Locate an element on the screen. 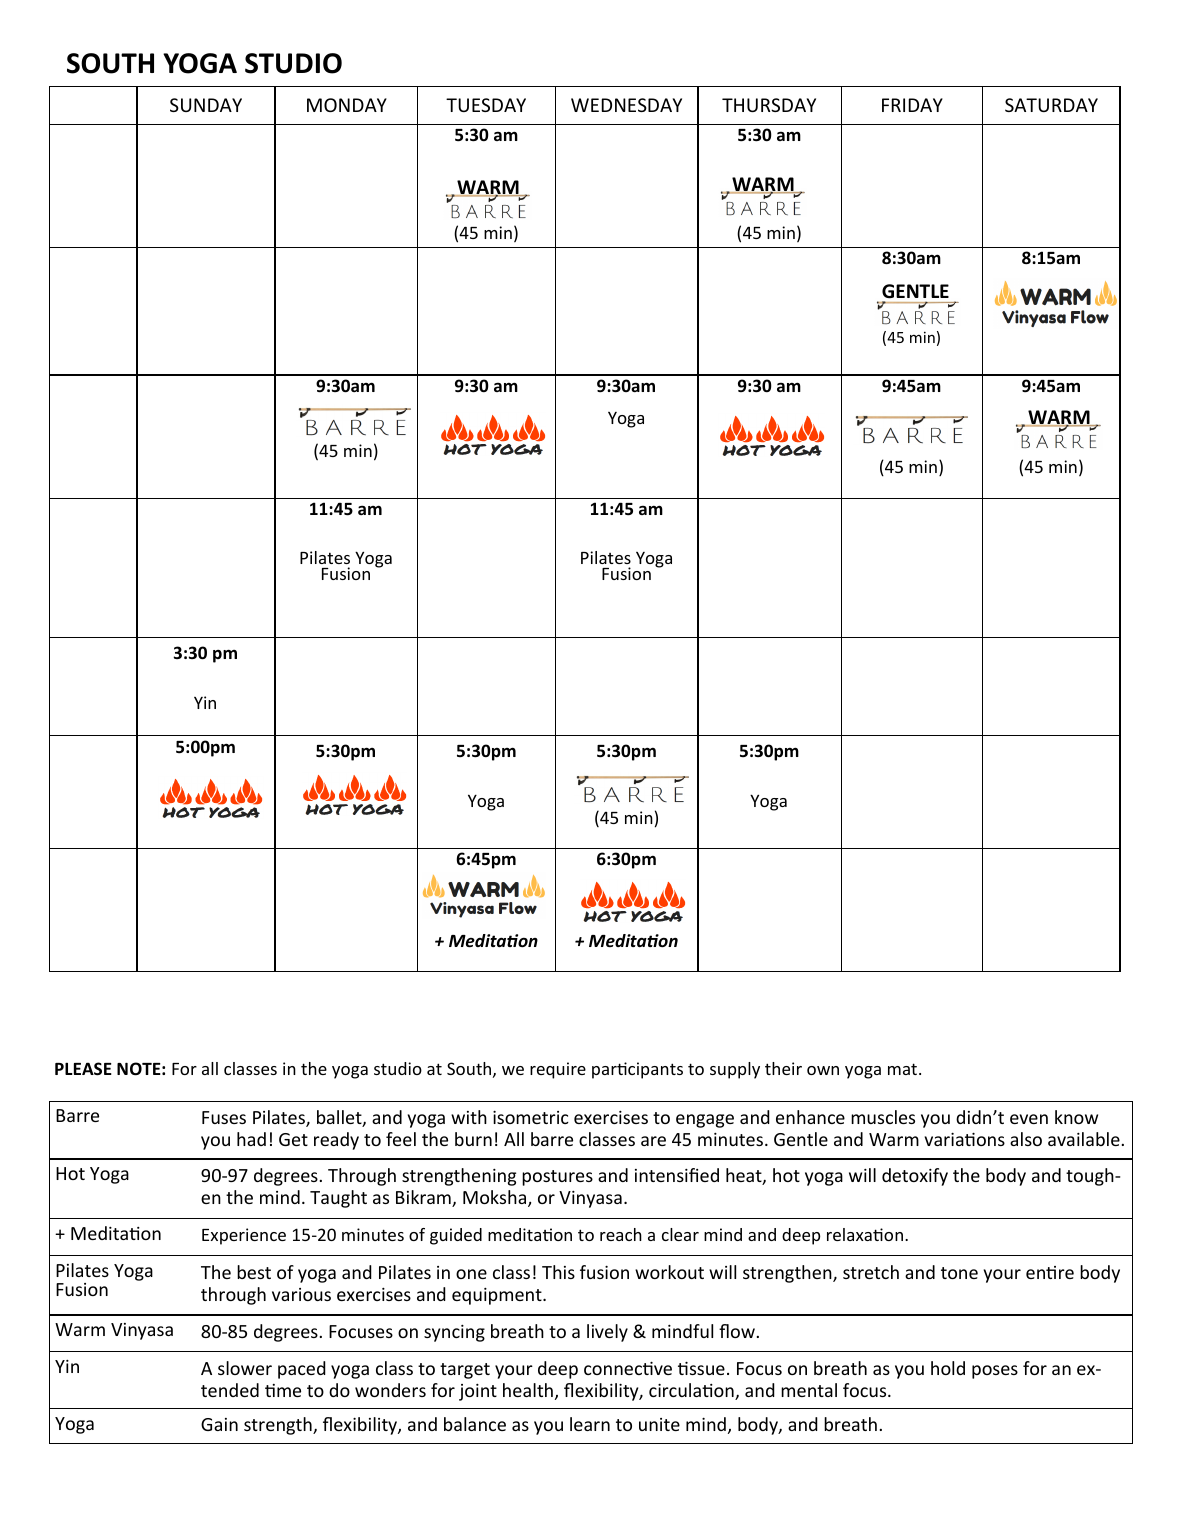  require is located at coordinates (558, 1070).
